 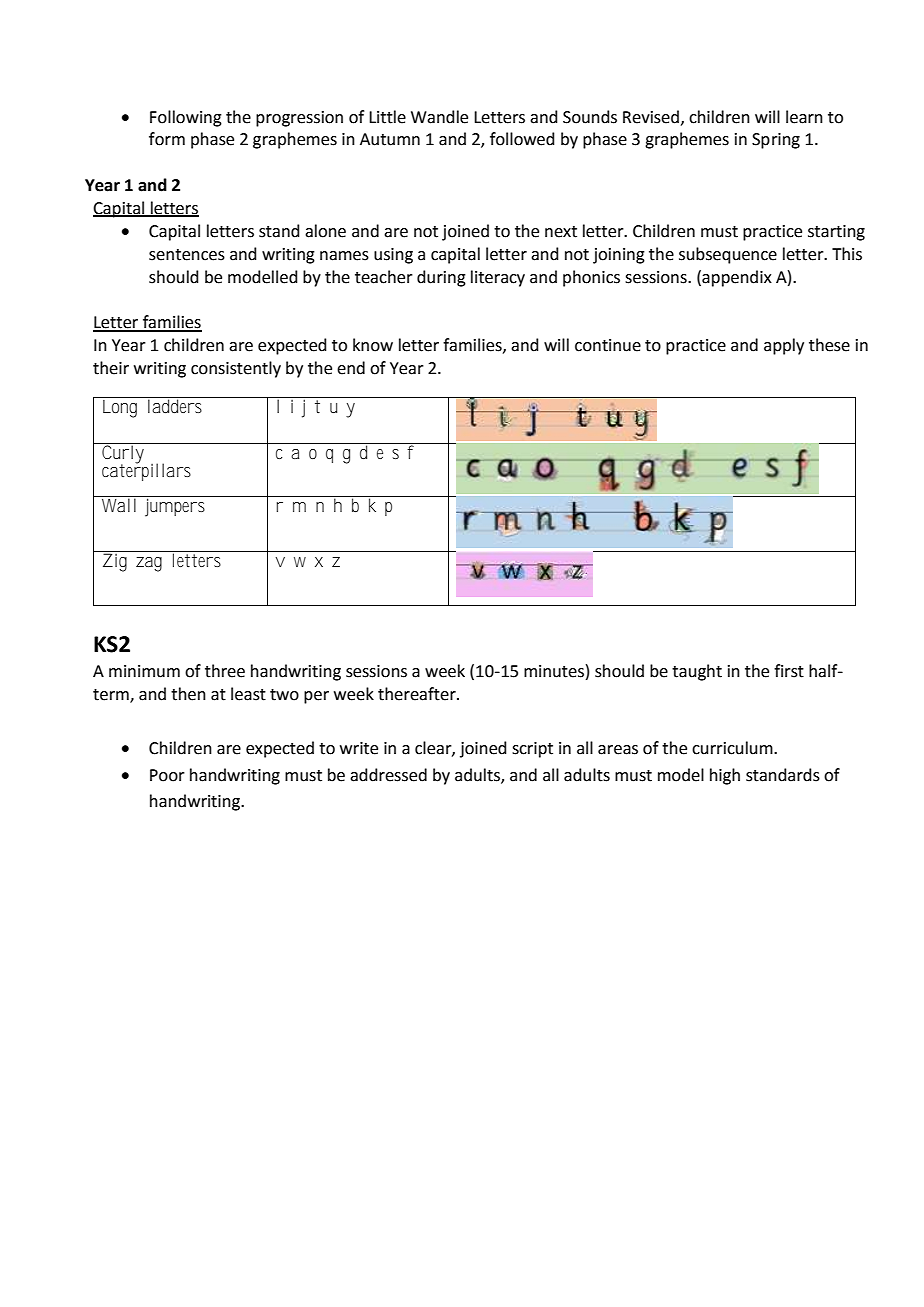 I want to click on form, so click(x=167, y=139).
